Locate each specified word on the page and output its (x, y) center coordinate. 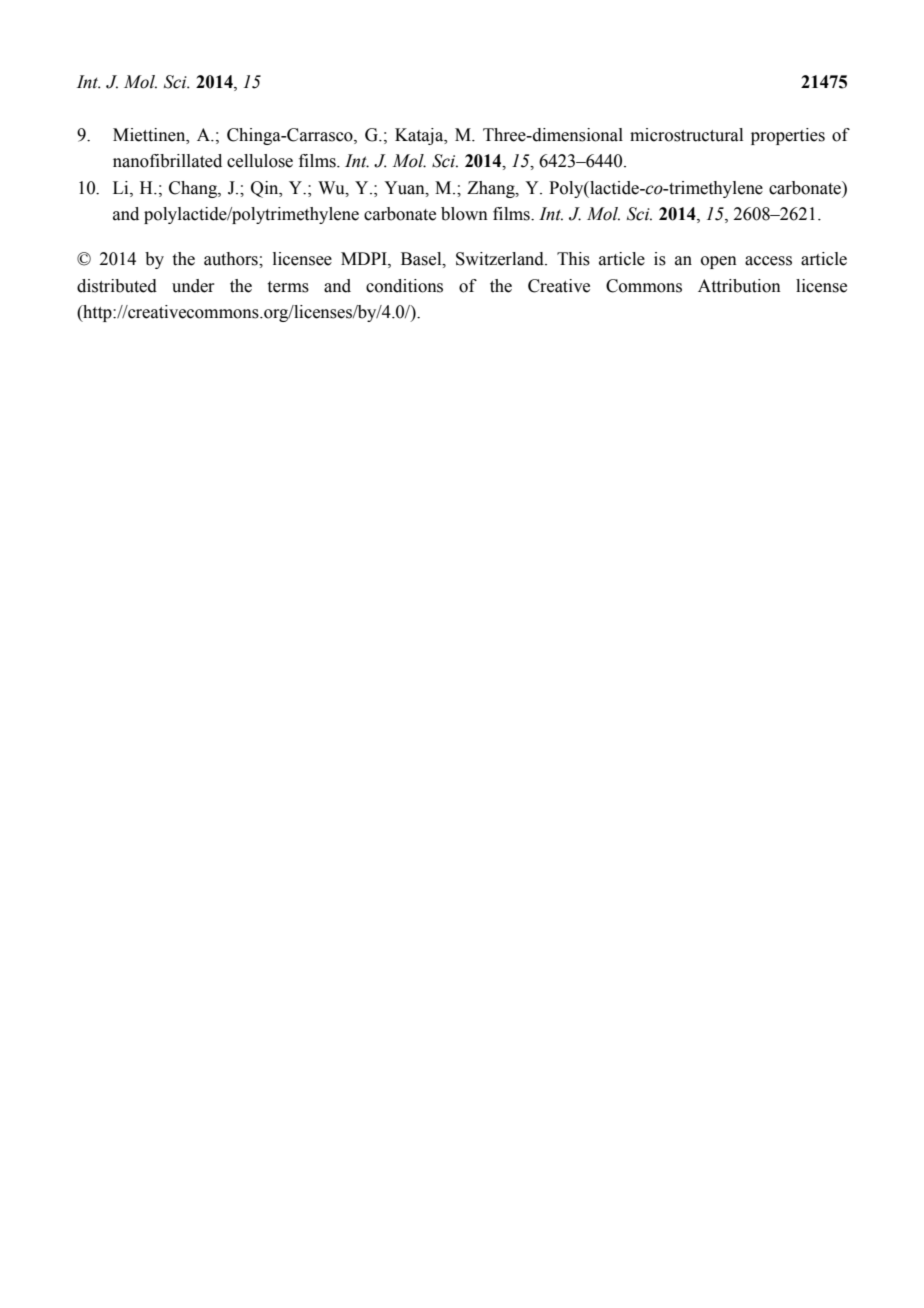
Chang (194, 189)
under (193, 286)
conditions (404, 286)
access (768, 261)
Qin (266, 189)
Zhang (492, 189)
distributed (117, 286)
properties (788, 136)
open (719, 262)
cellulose (260, 161)
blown (464, 214)
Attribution (739, 286)
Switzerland (501, 259)
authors (232, 259)
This (573, 259)
